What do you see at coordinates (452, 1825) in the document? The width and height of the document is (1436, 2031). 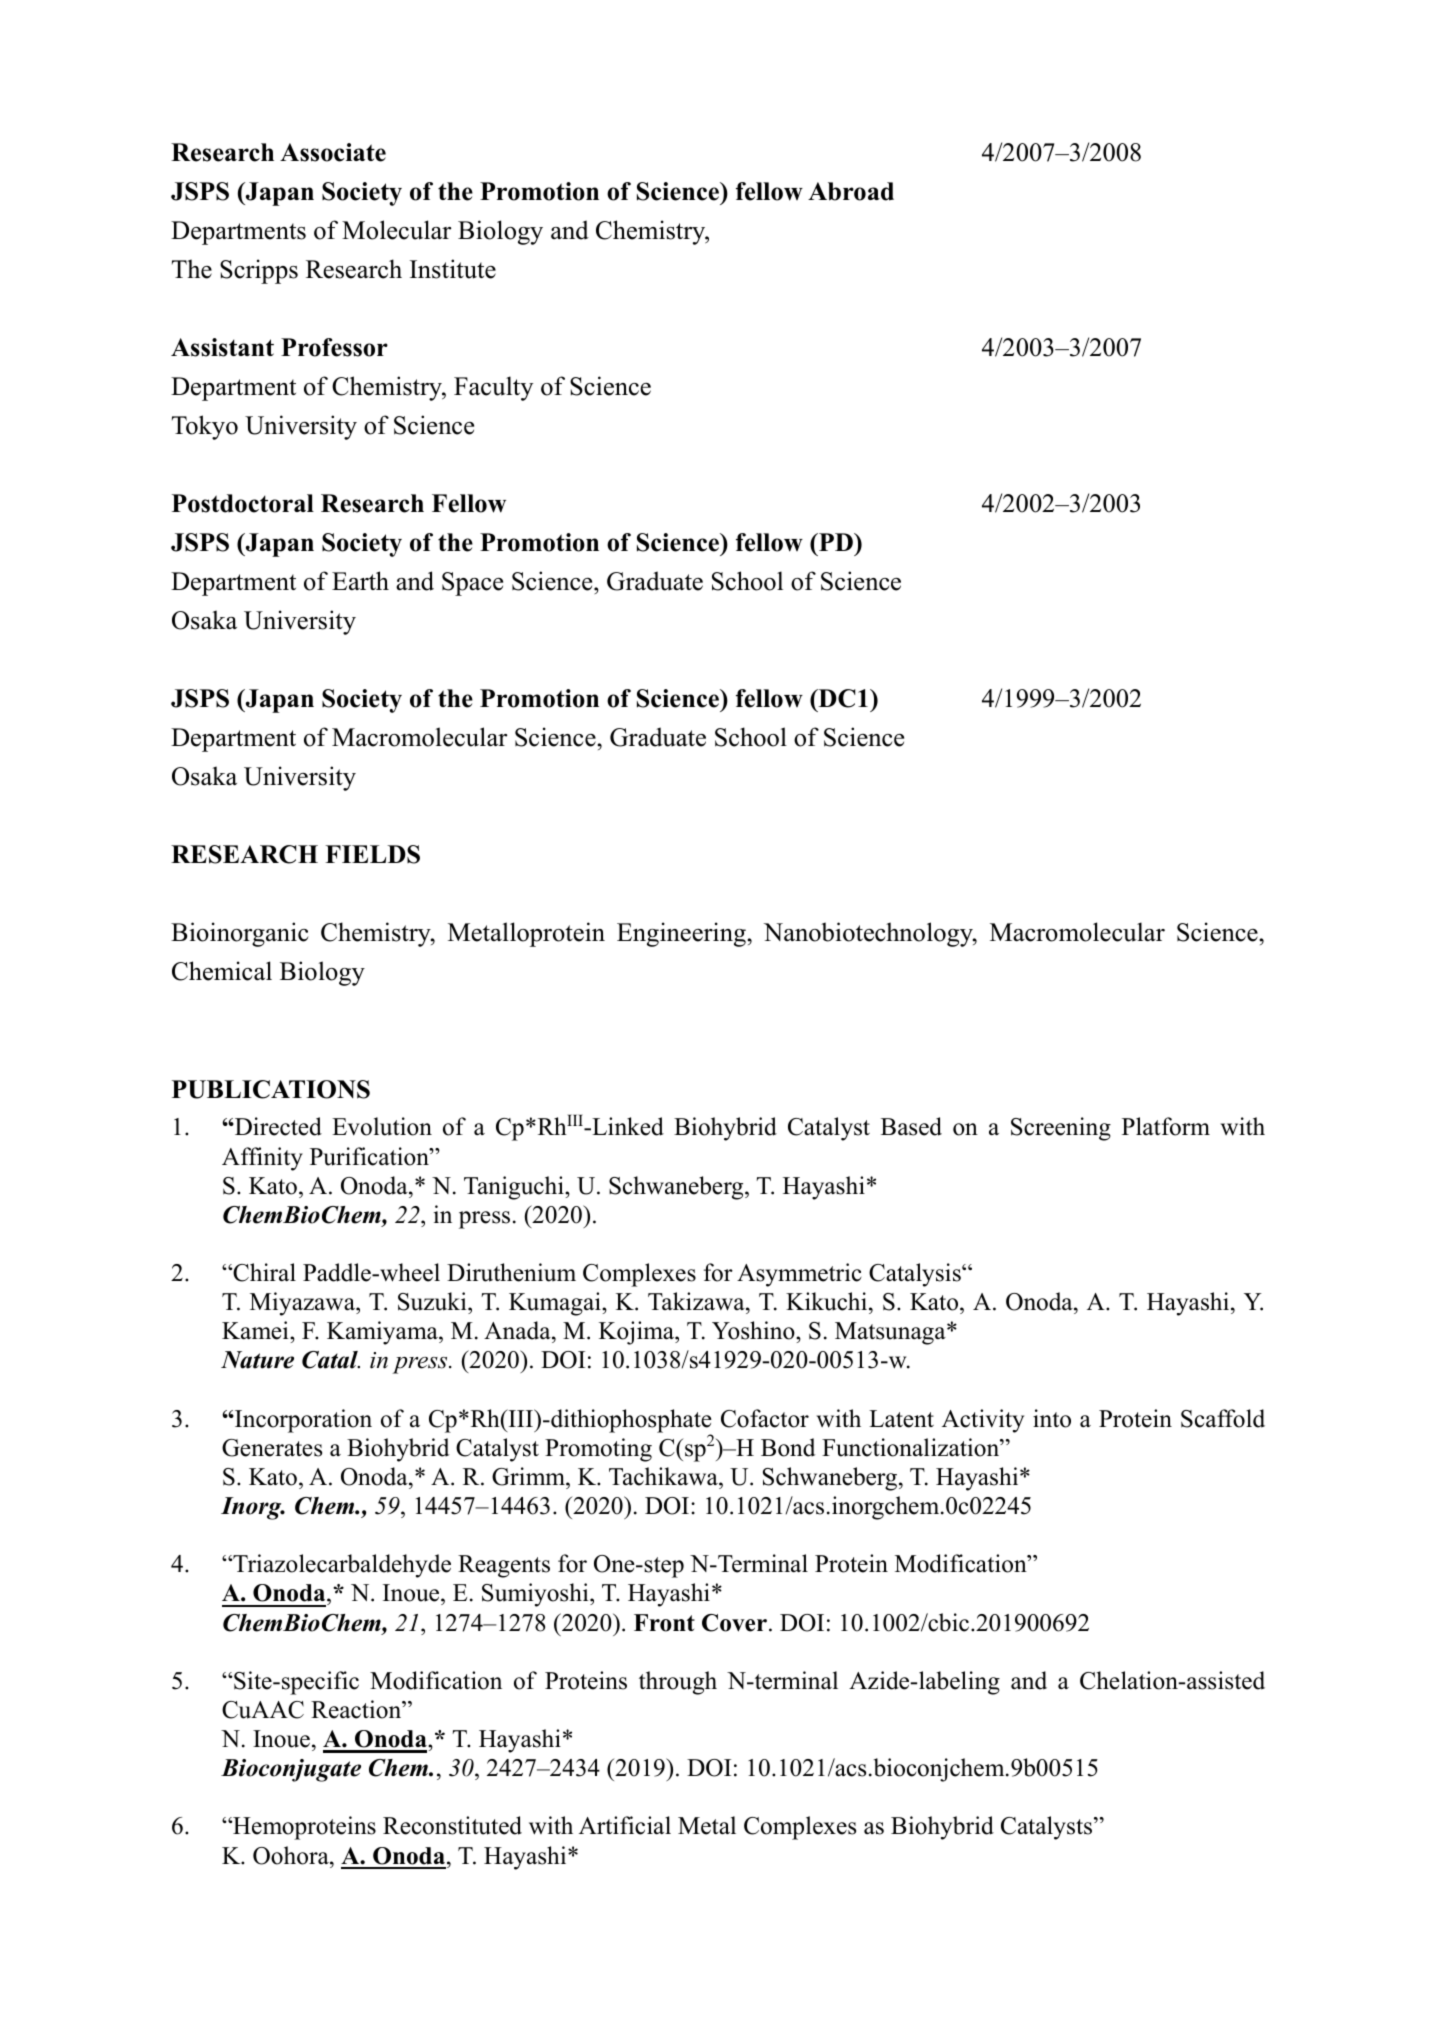 I see `Reconstituted` at bounding box center [452, 1825].
